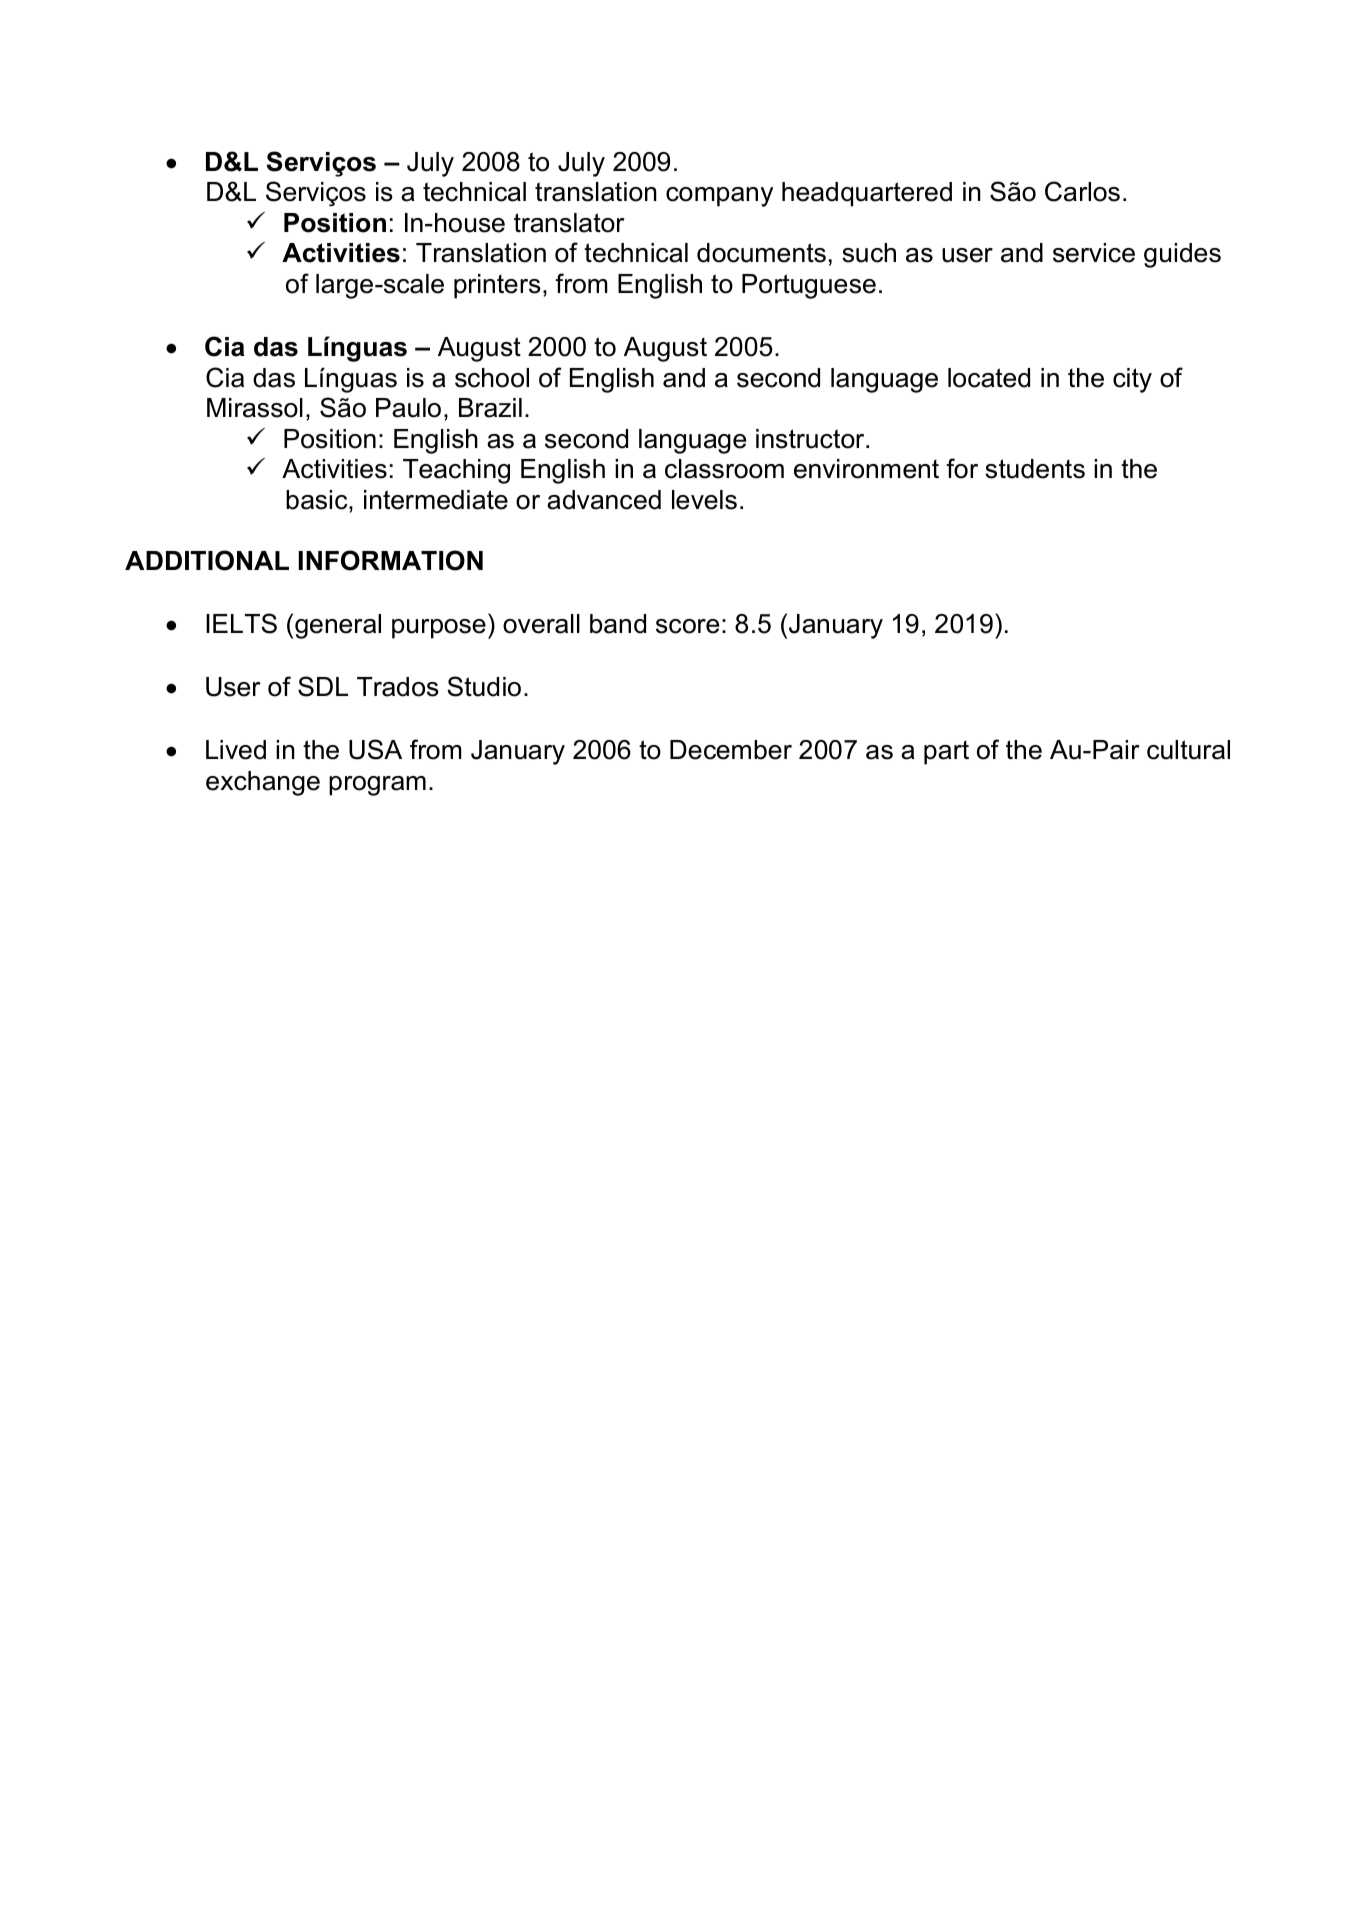  What do you see at coordinates (1188, 750) in the page?
I see `cultural` at bounding box center [1188, 750].
